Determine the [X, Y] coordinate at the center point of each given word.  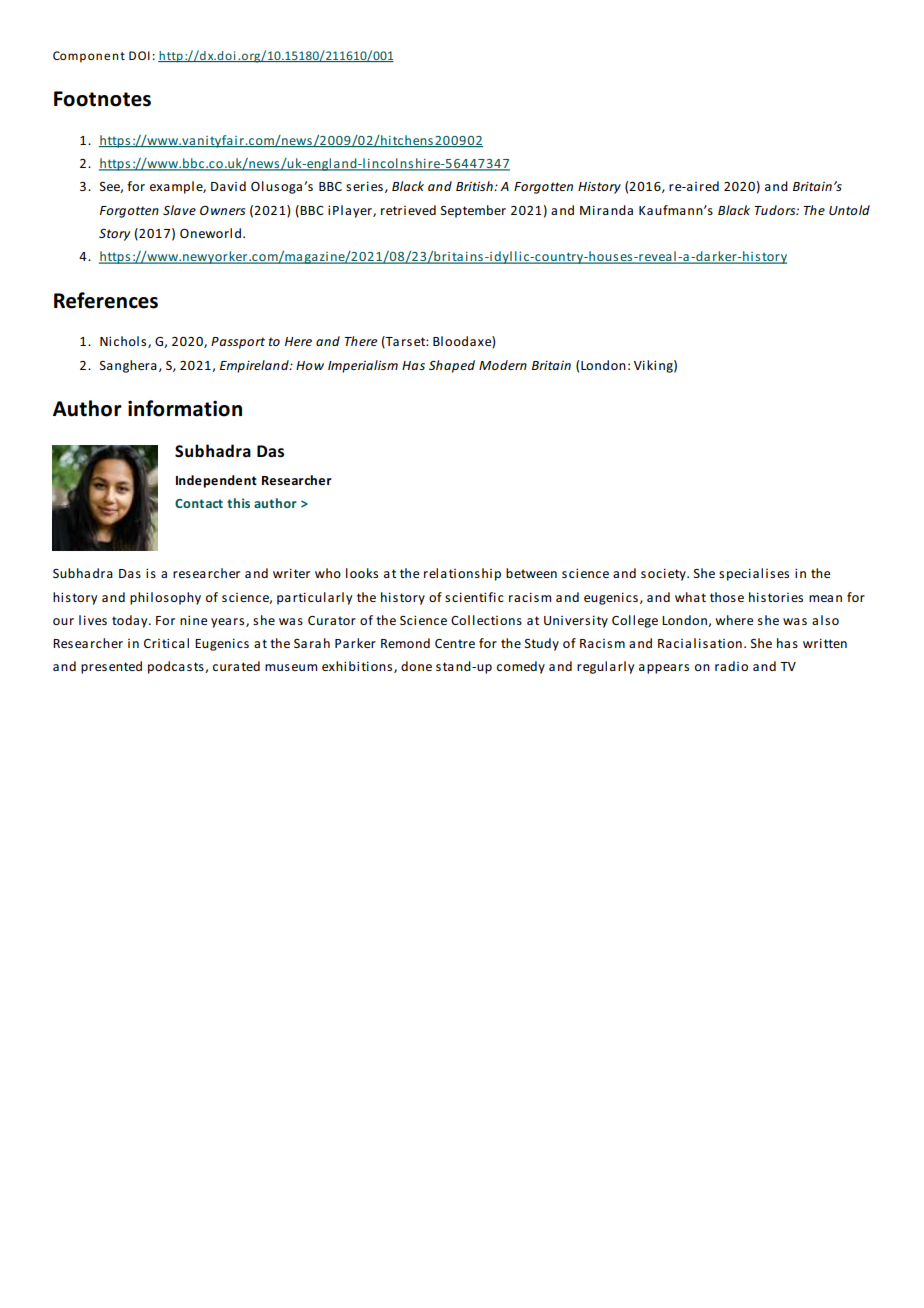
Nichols [124, 342]
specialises [754, 574]
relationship [462, 574]
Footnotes [102, 99]
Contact [199, 503]
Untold [849, 210]
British [475, 186]
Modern [503, 365]
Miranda [606, 210]
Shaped [452, 366]
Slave [179, 210]
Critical [166, 643]
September [473, 211]
